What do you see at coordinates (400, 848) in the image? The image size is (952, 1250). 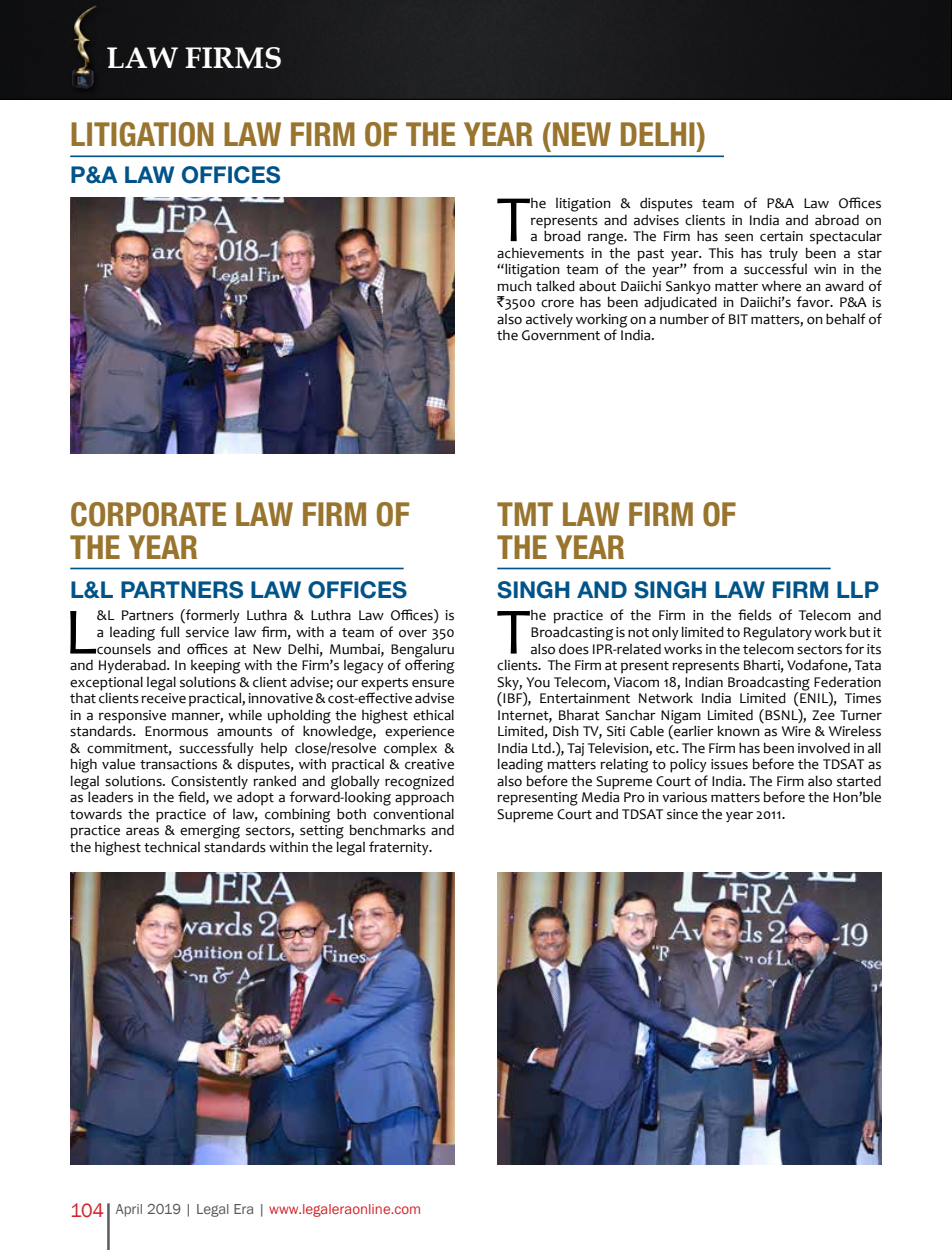 I see `fraternity` at bounding box center [400, 848].
